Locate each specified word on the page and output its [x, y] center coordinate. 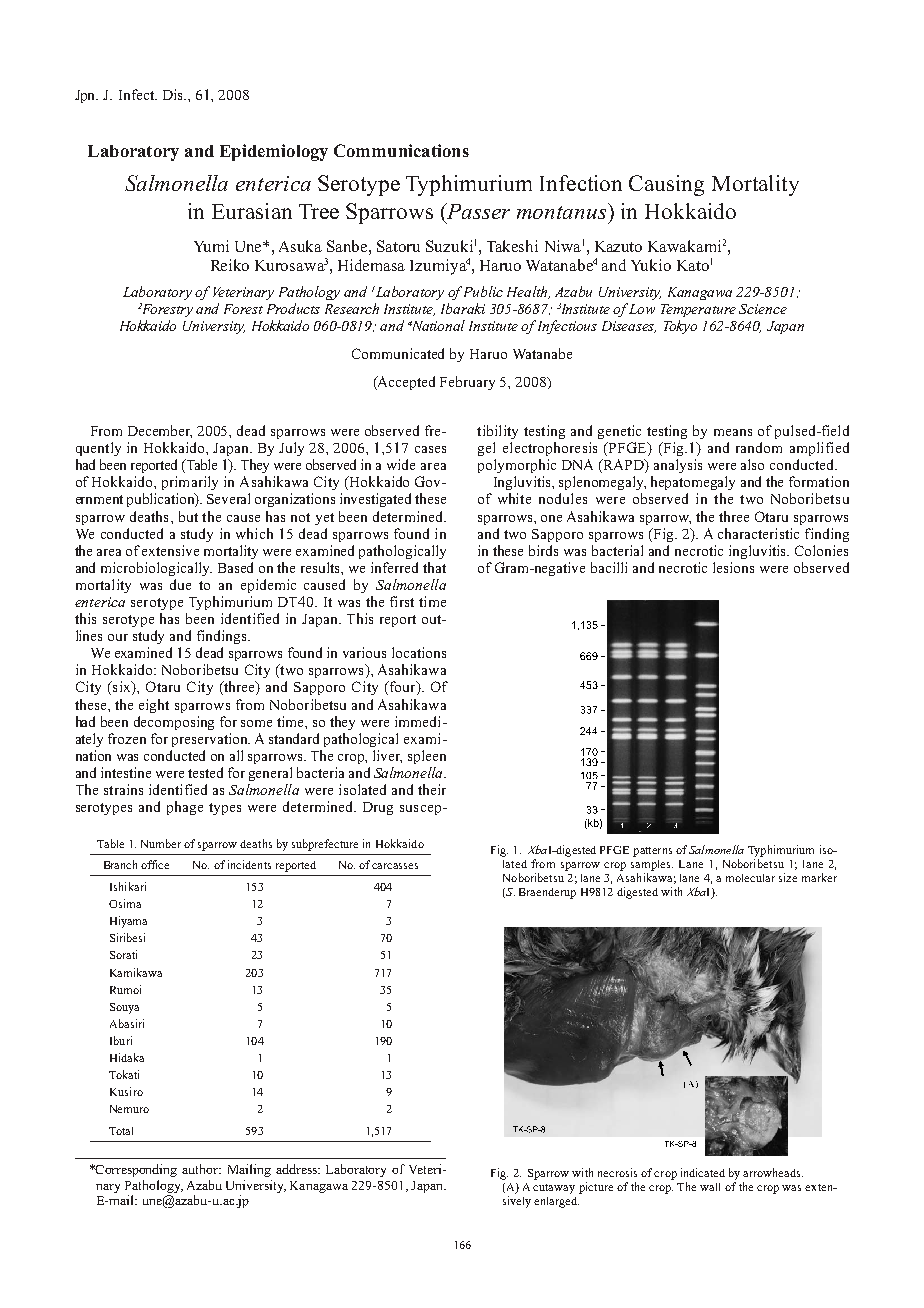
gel [486, 449]
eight [154, 706]
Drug [378, 808]
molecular [750, 878]
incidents [249, 864]
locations [419, 652]
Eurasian [252, 211]
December [160, 431]
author [201, 1169]
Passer [477, 212]
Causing [666, 185]
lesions [733, 567]
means [733, 432]
